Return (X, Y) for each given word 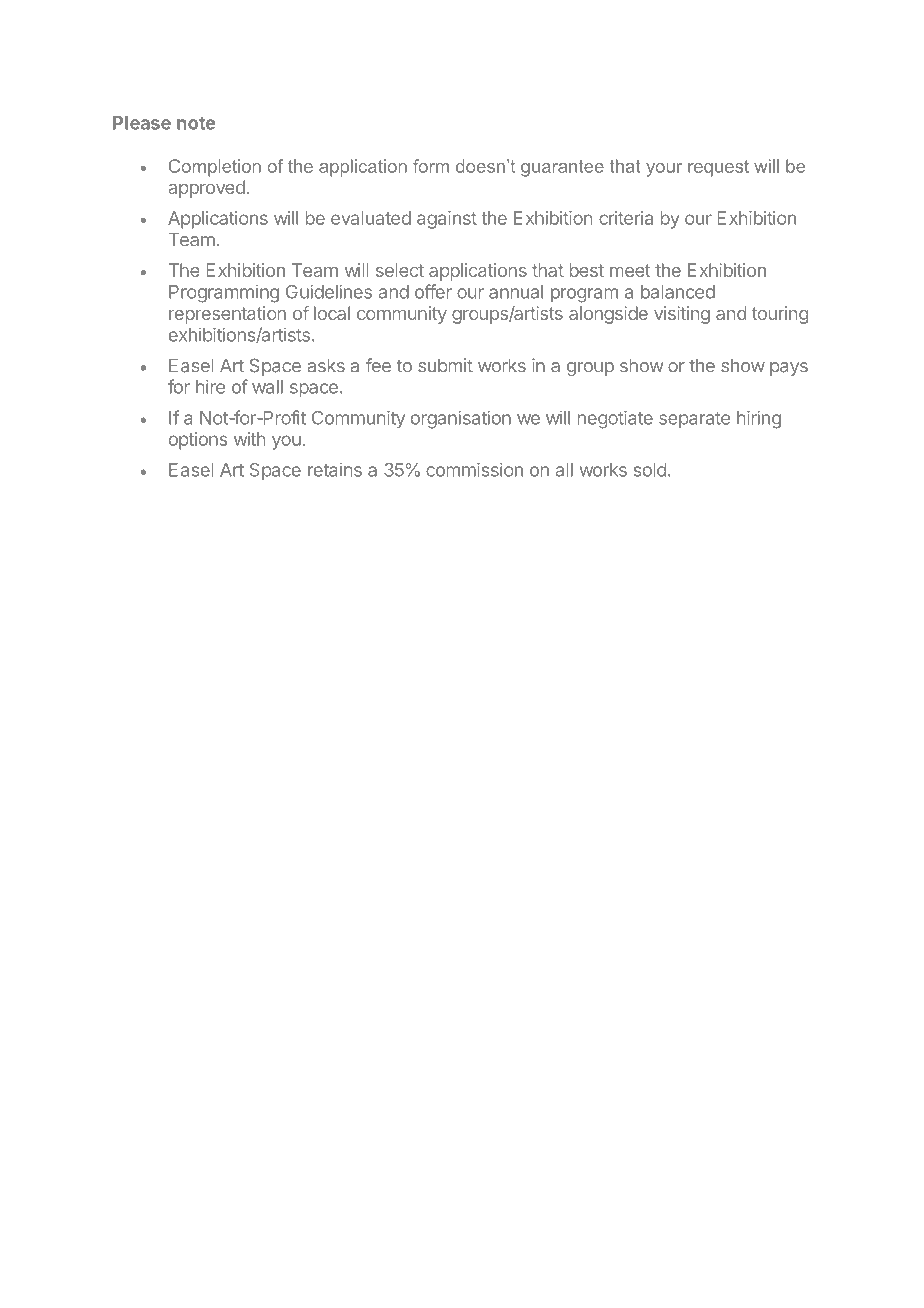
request (718, 168)
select (400, 270)
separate (694, 420)
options (198, 441)
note (196, 123)
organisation (461, 419)
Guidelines (329, 291)
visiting (682, 315)
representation (227, 315)
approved (206, 189)
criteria (626, 218)
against (447, 220)
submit (445, 365)
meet (630, 270)
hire (210, 386)
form (431, 166)
